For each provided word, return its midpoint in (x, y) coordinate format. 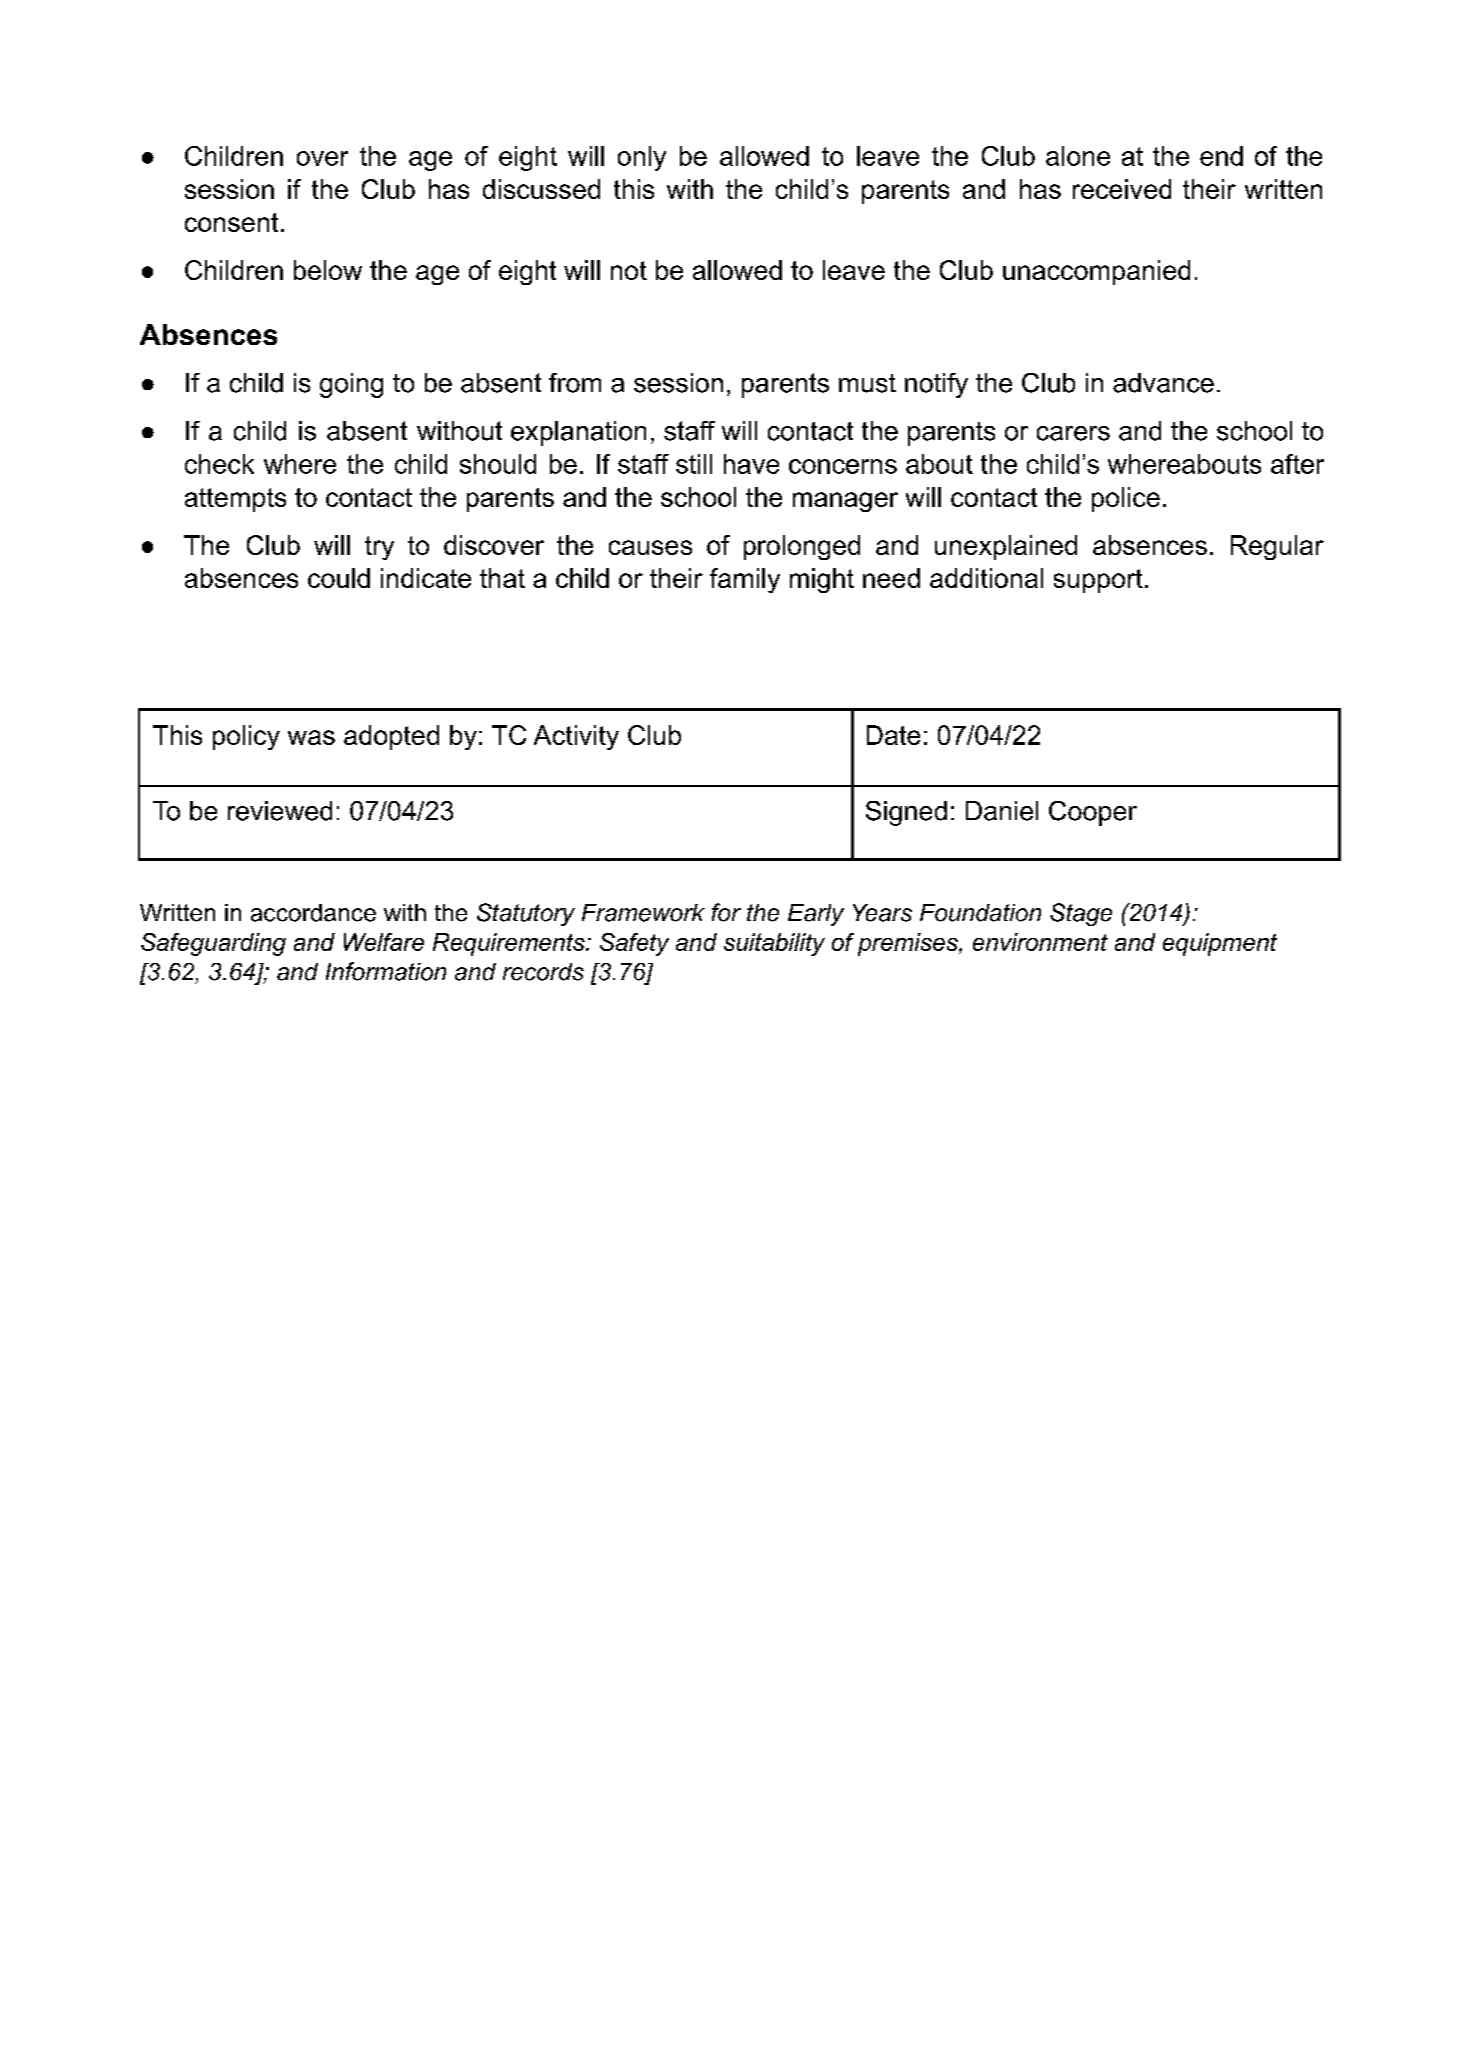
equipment (1220, 944)
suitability (774, 944)
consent (231, 222)
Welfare (384, 942)
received (1122, 189)
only (642, 158)
